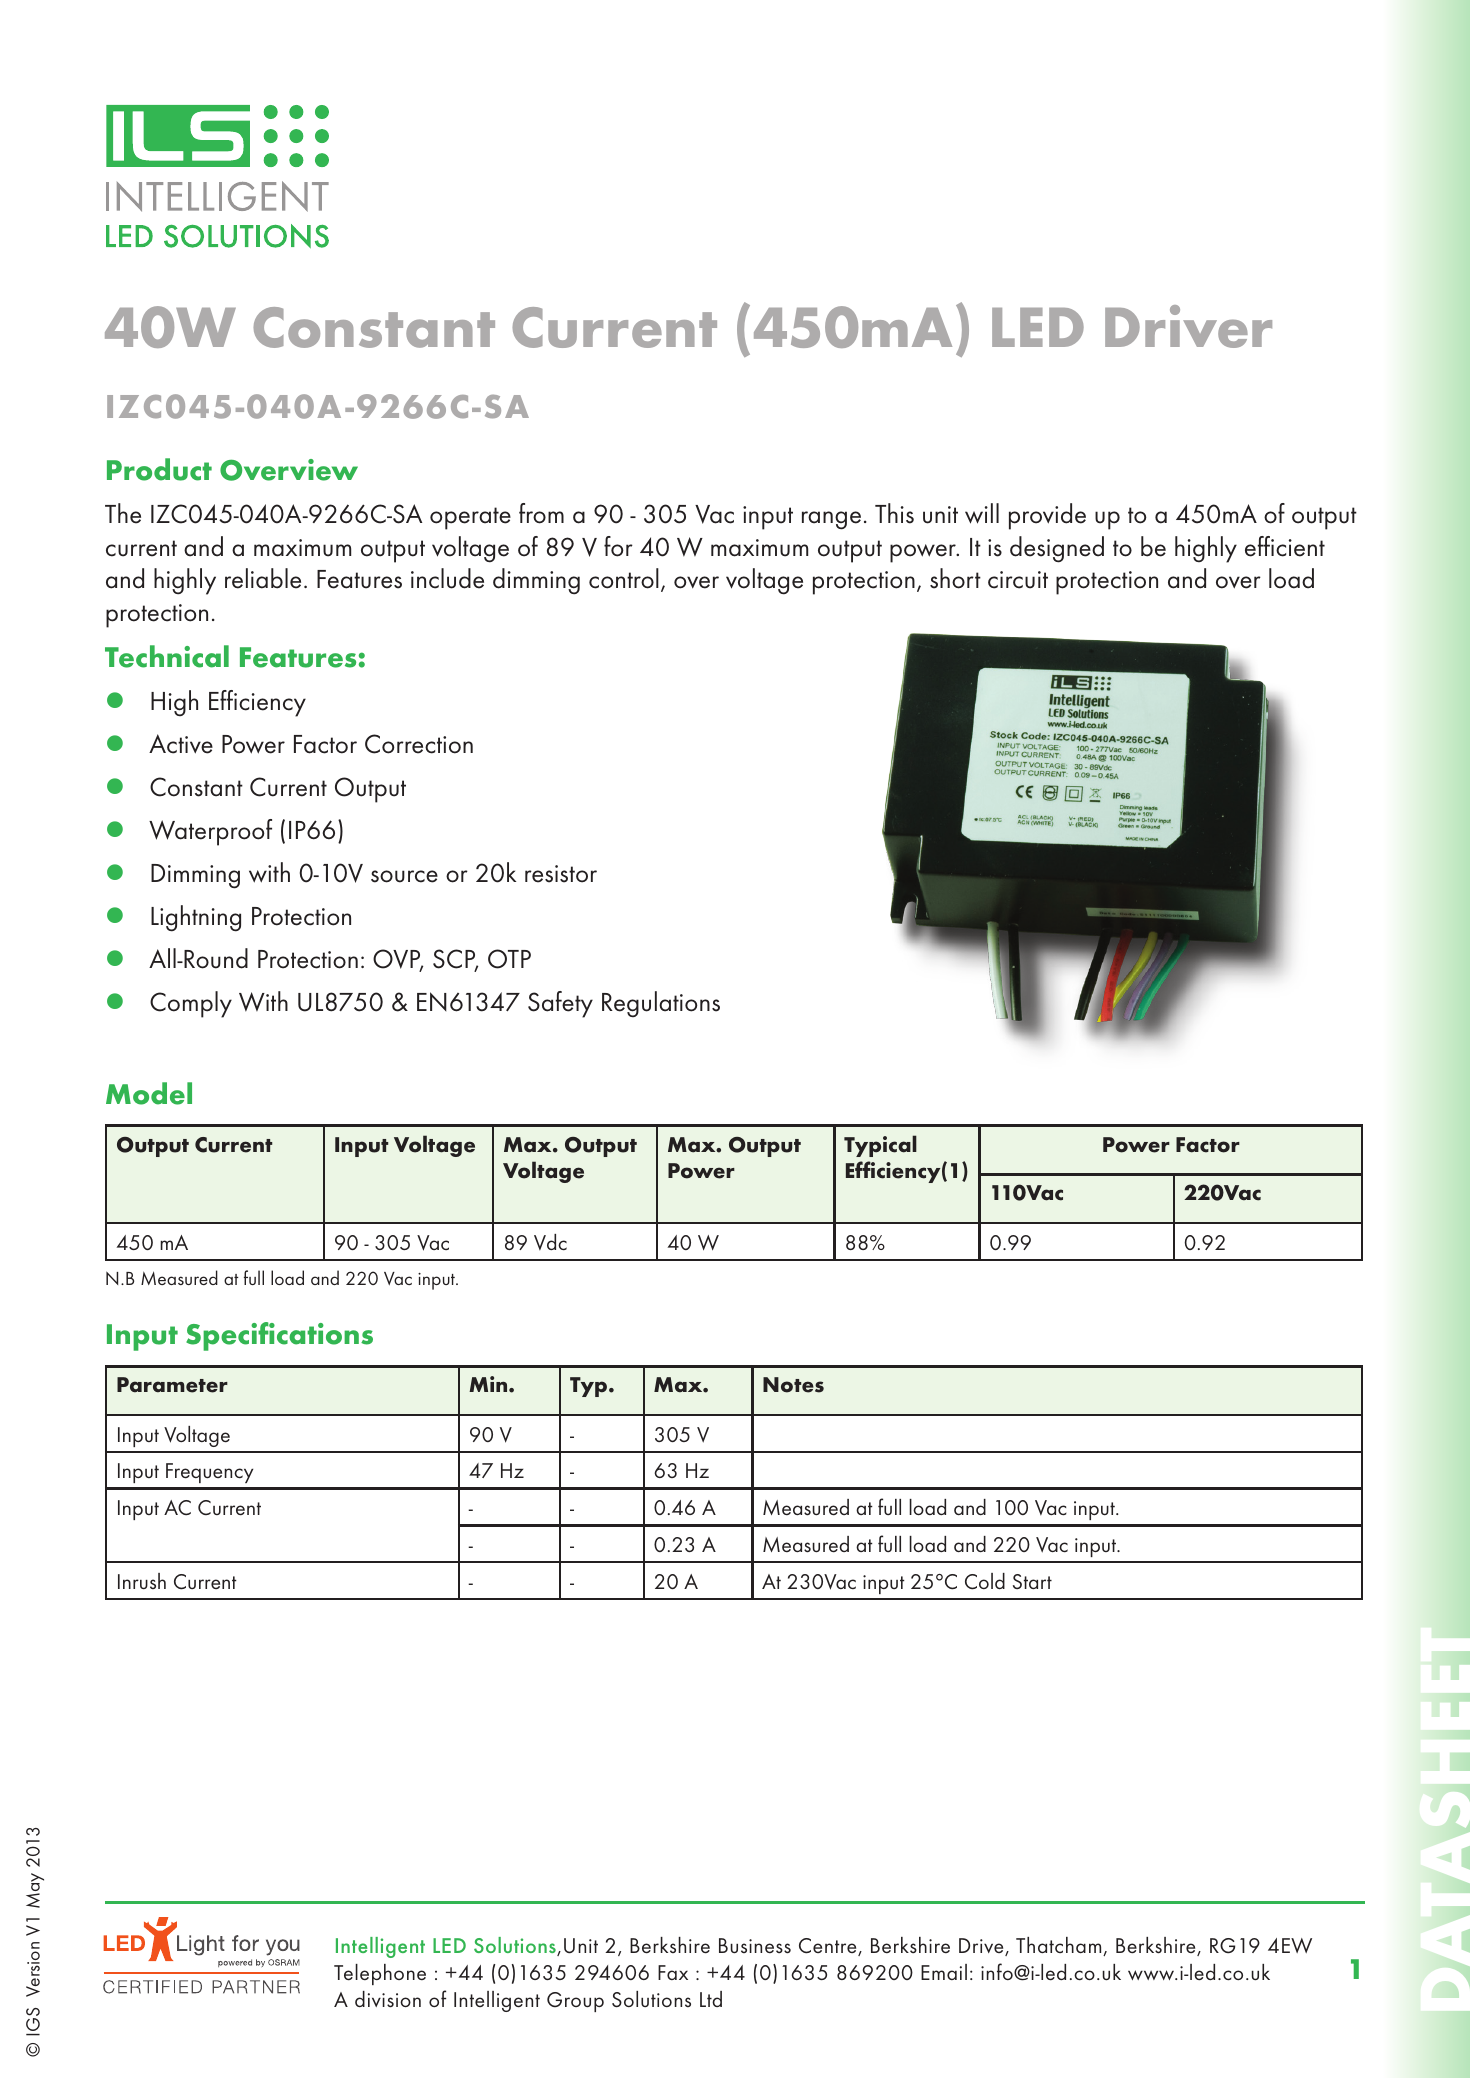  I want to click on Vdc, so click(550, 1242).
